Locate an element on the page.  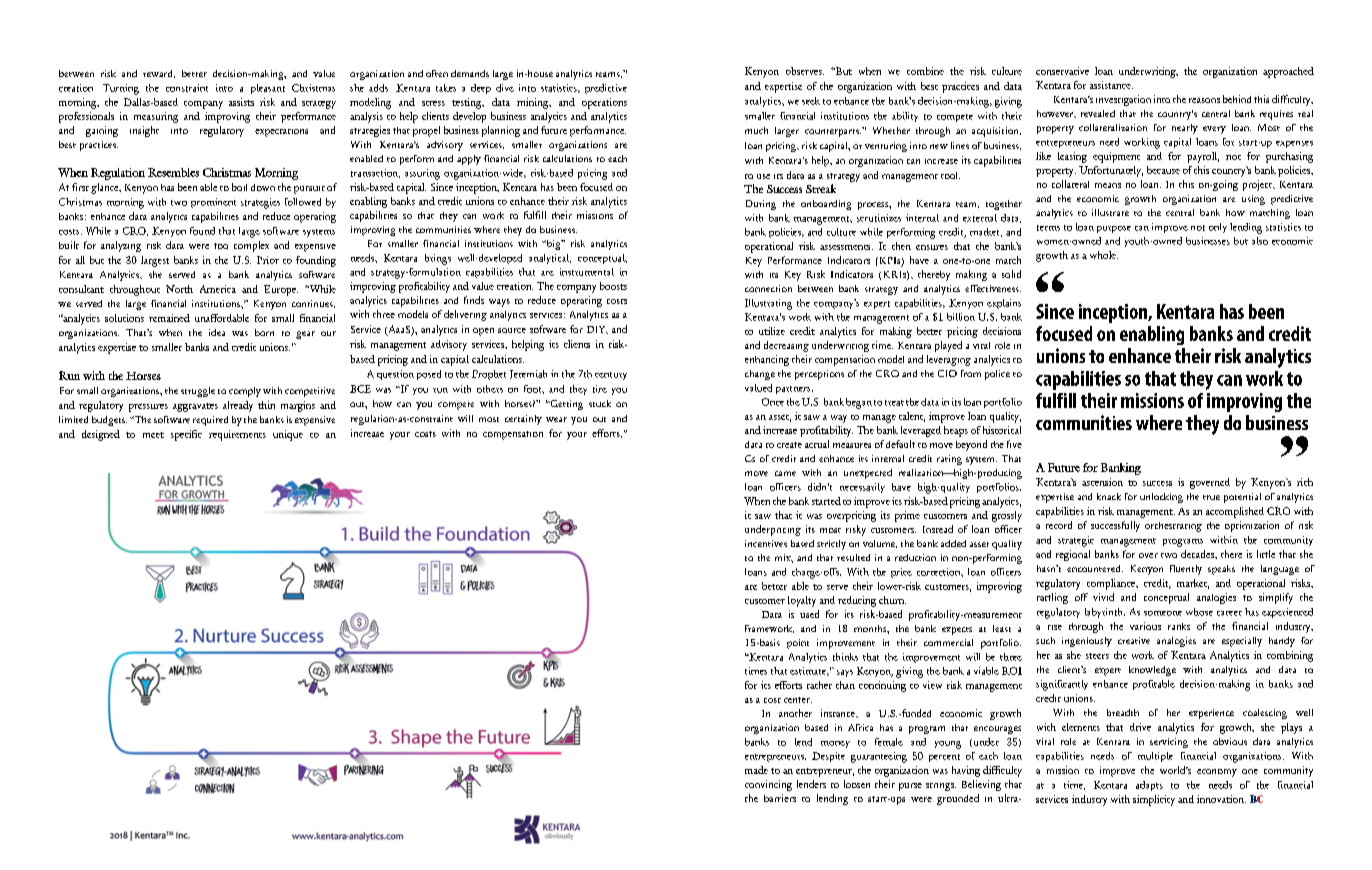
made is located at coordinates (756, 770).
